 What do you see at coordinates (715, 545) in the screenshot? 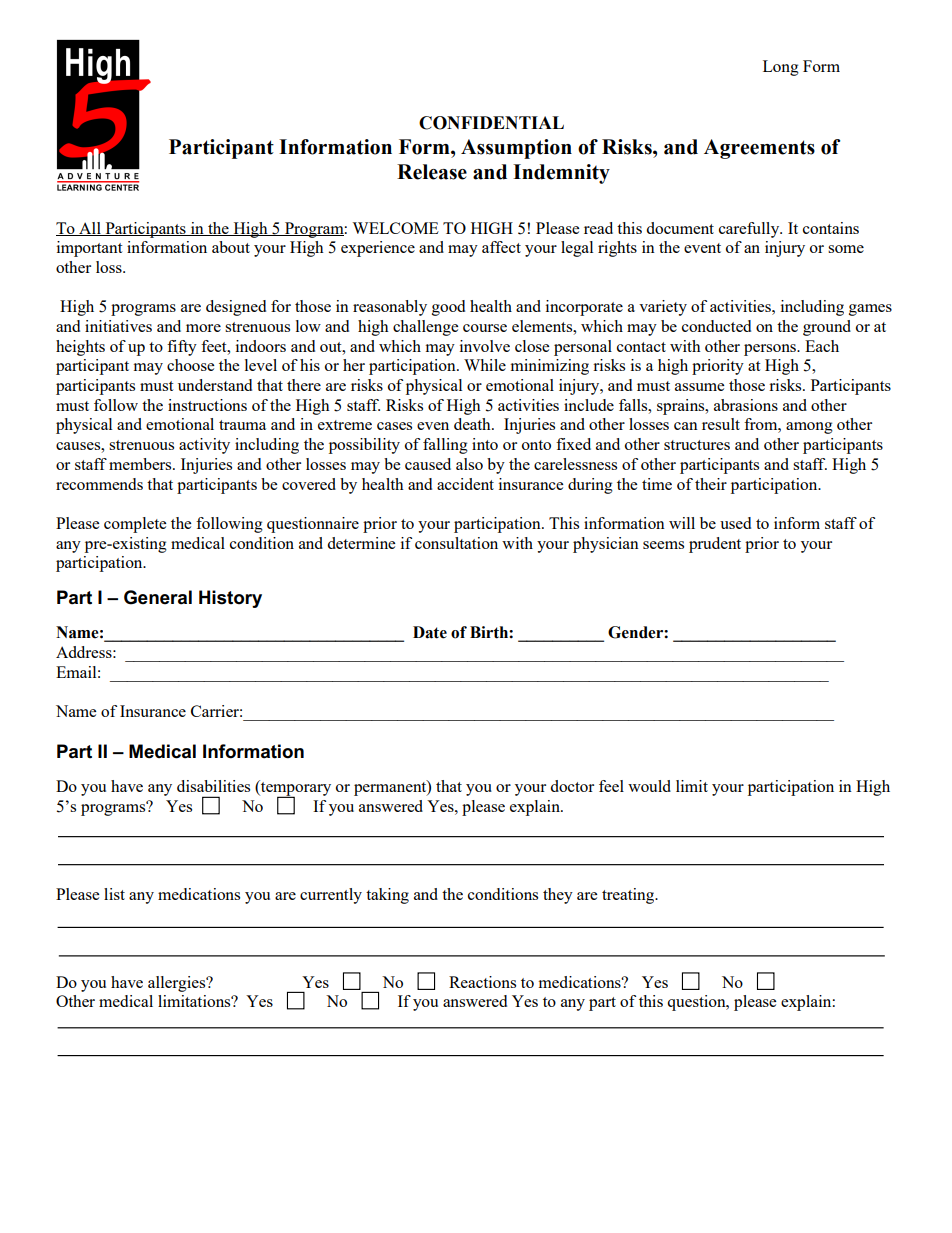
I see `prudent` at bounding box center [715, 545].
